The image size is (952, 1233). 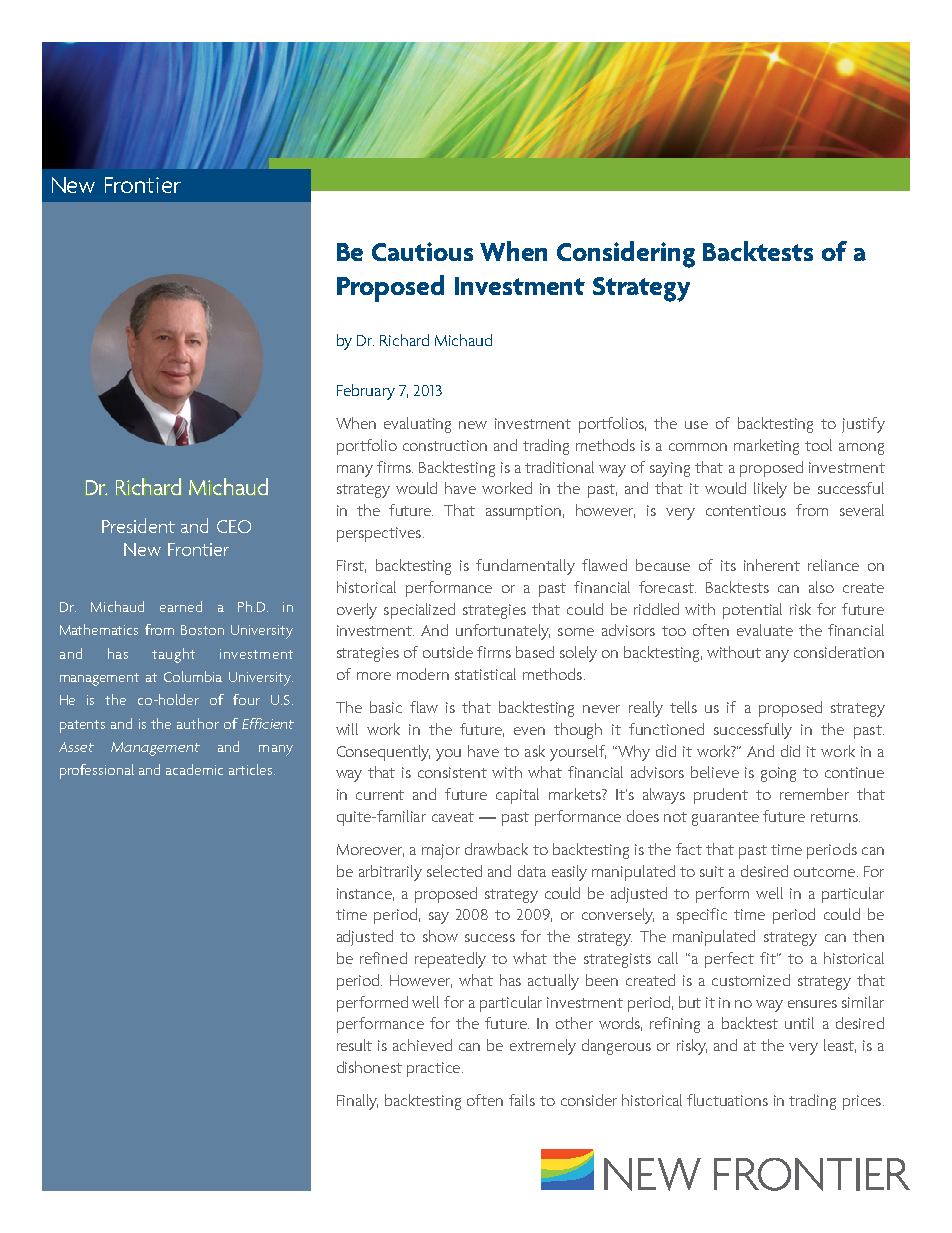 What do you see at coordinates (366, 392) in the image?
I see `February` at bounding box center [366, 392].
